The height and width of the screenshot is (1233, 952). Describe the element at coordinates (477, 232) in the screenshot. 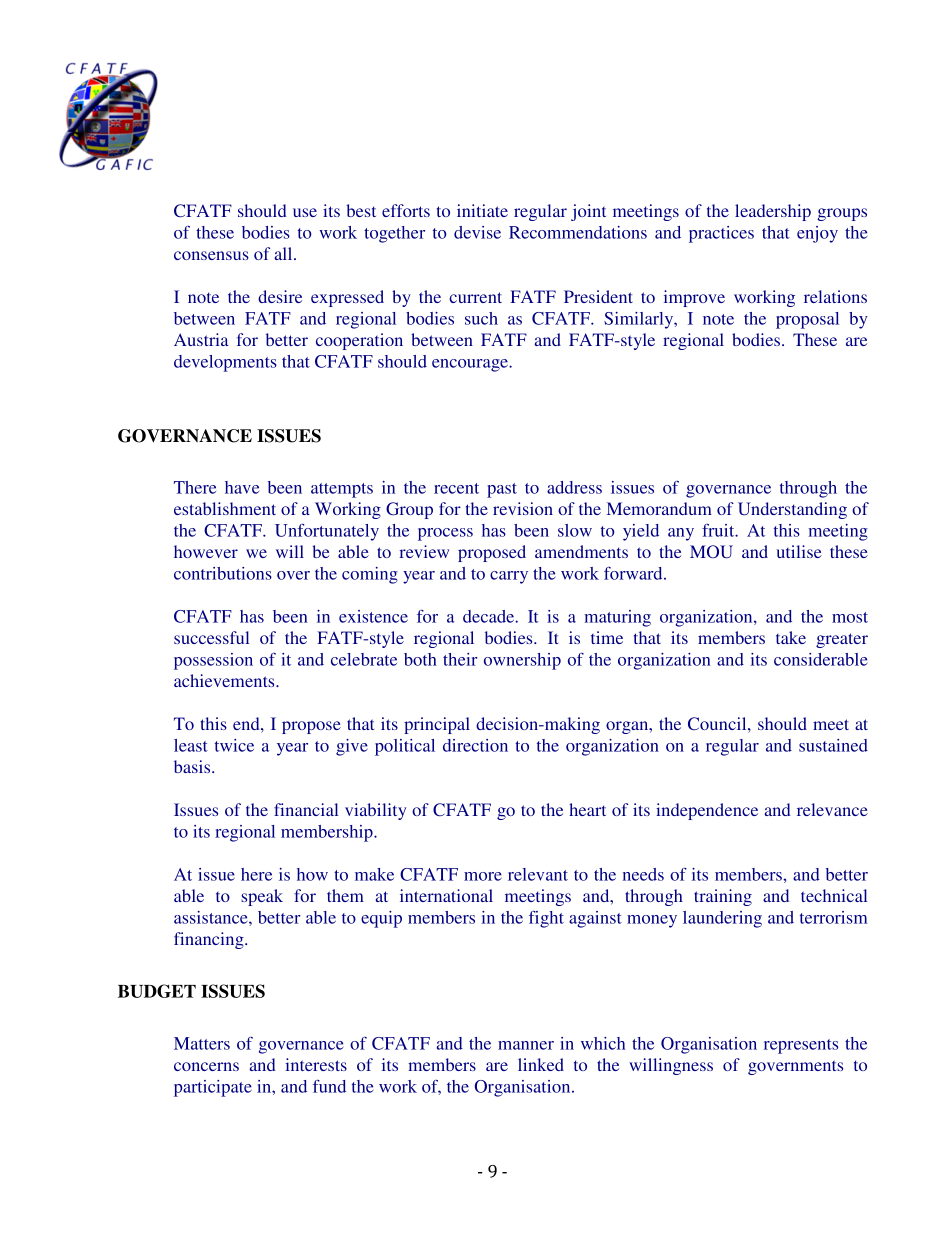

I see `devise` at that location.
